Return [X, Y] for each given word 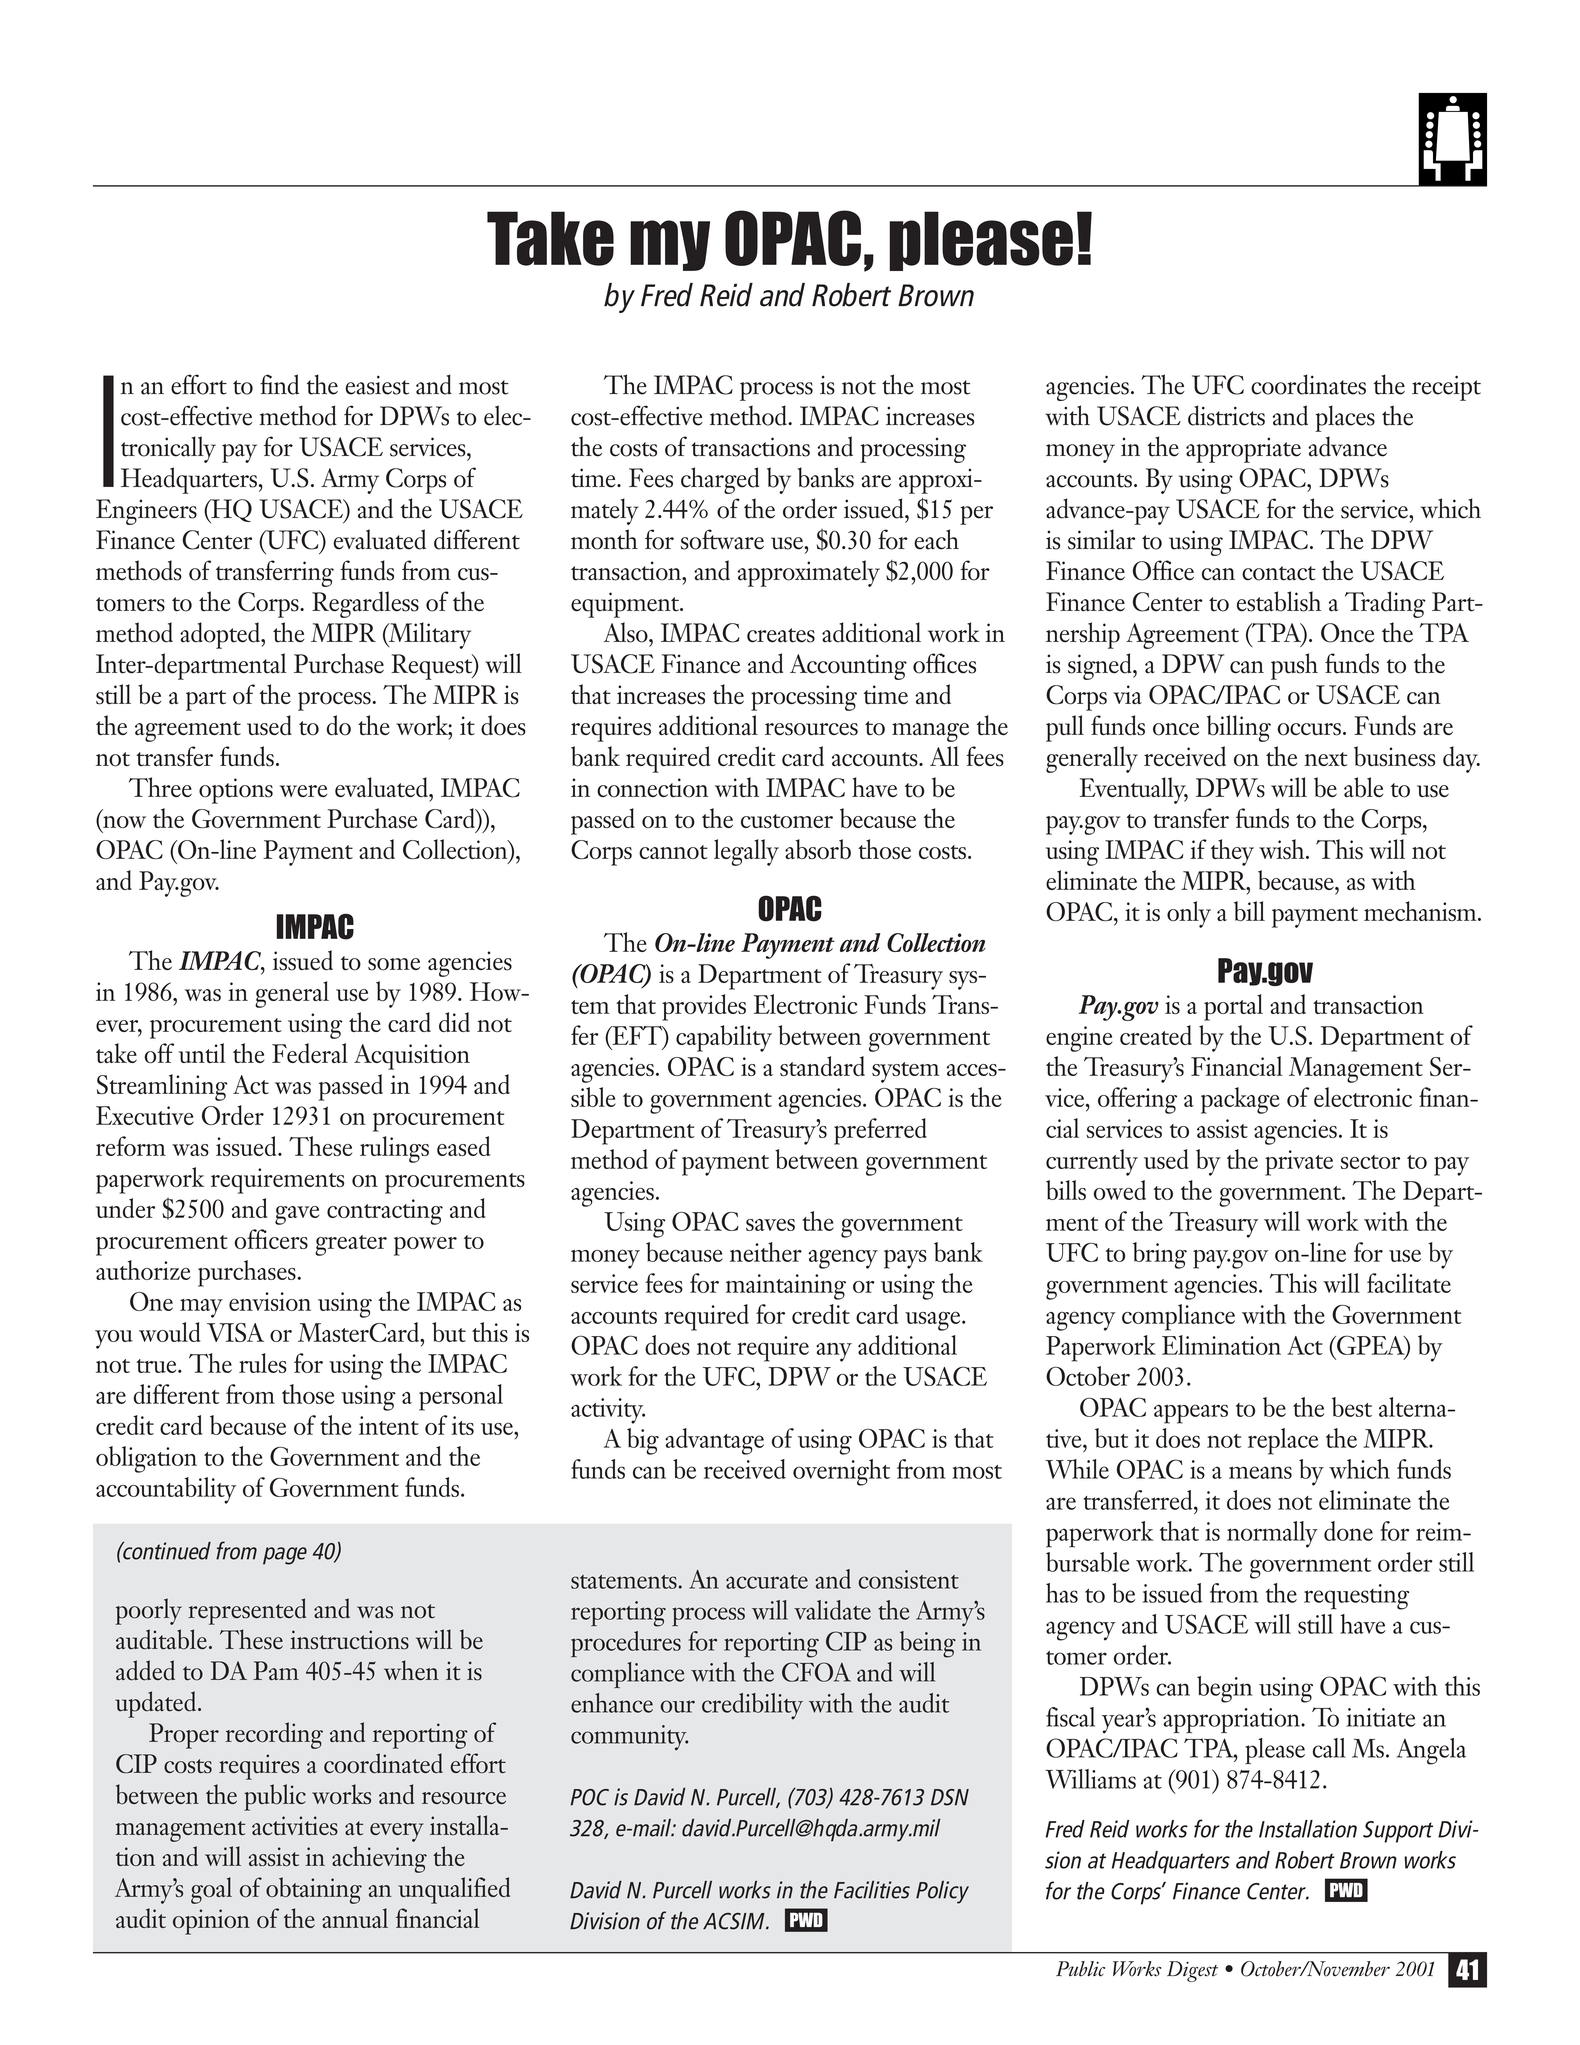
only [1189, 914]
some [394, 964]
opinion [211, 1922]
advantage [714, 1441]
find [279, 384]
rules [263, 1363]
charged [720, 480]
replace [1283, 1441]
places [1345, 418]
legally [746, 852]
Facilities [872, 1890]
